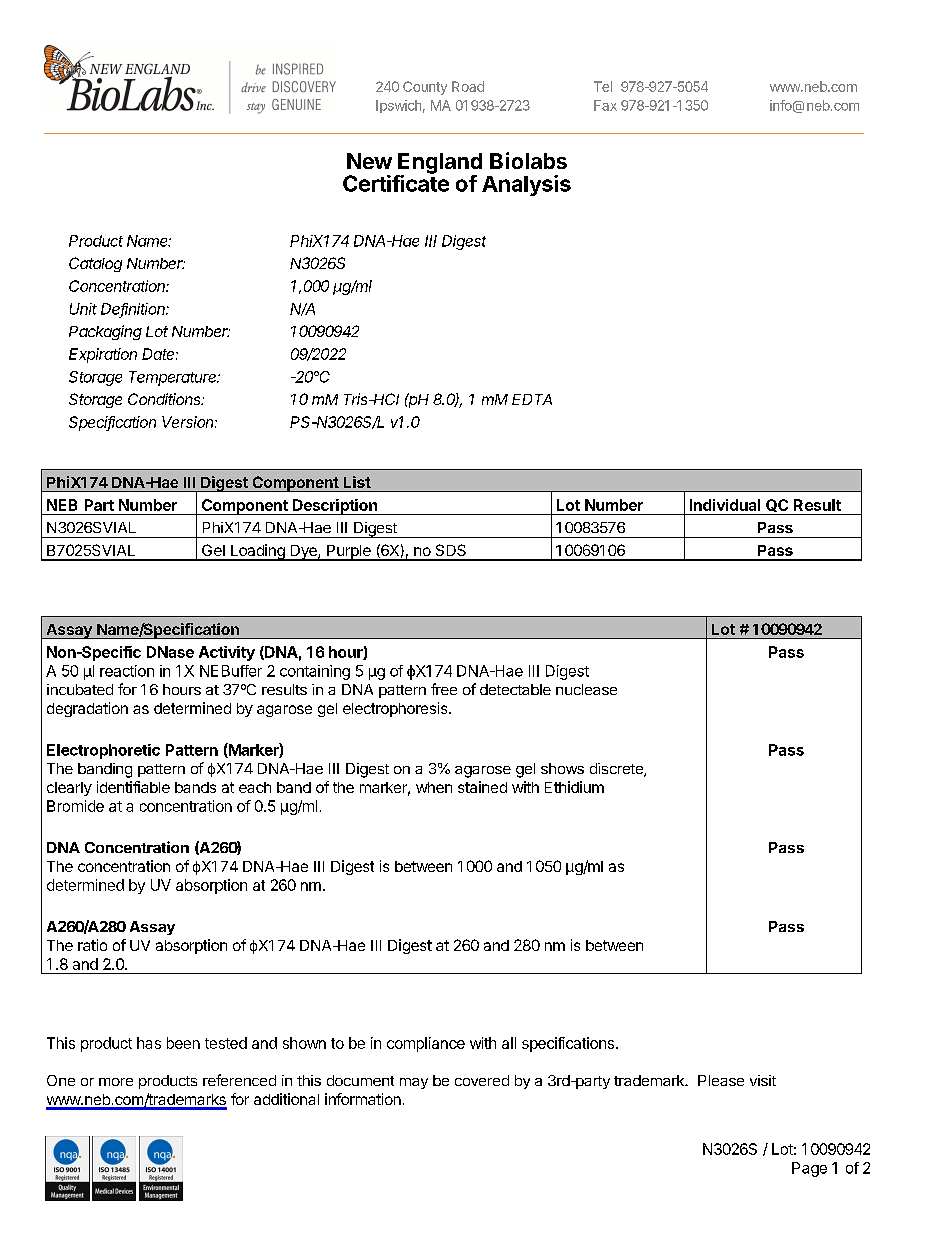  I want to click on discrete, so click(617, 770).
